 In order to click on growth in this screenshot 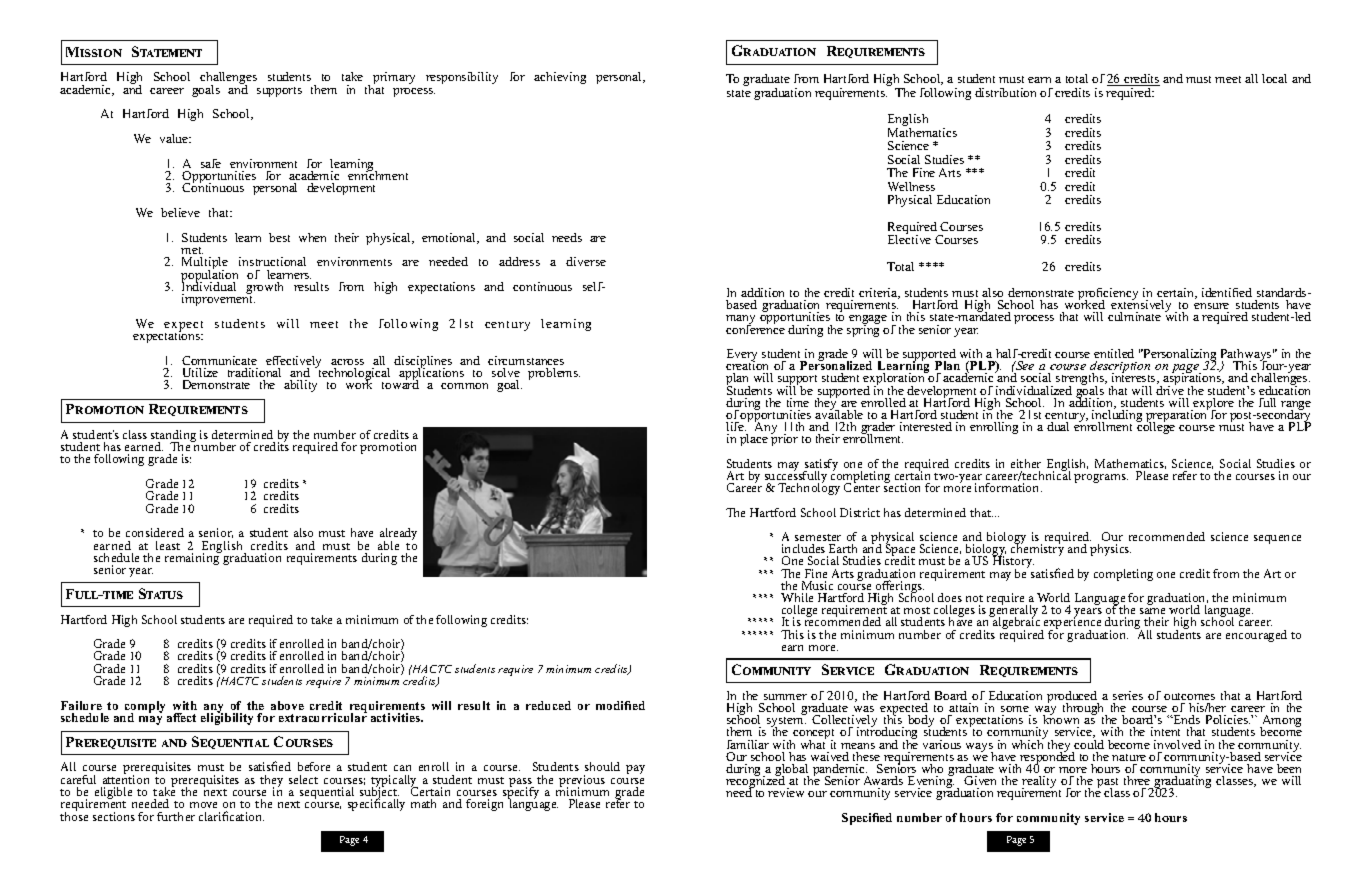, I will do `click(264, 289)`.
